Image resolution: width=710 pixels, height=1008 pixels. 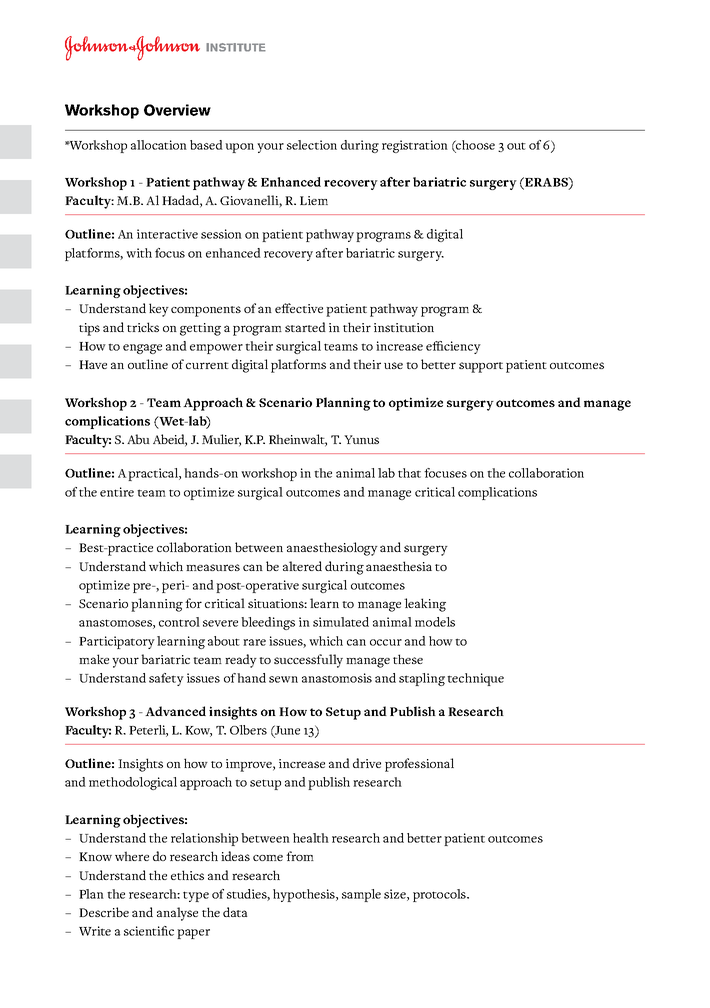 What do you see at coordinates (117, 492) in the document?
I see `entire` at bounding box center [117, 492].
